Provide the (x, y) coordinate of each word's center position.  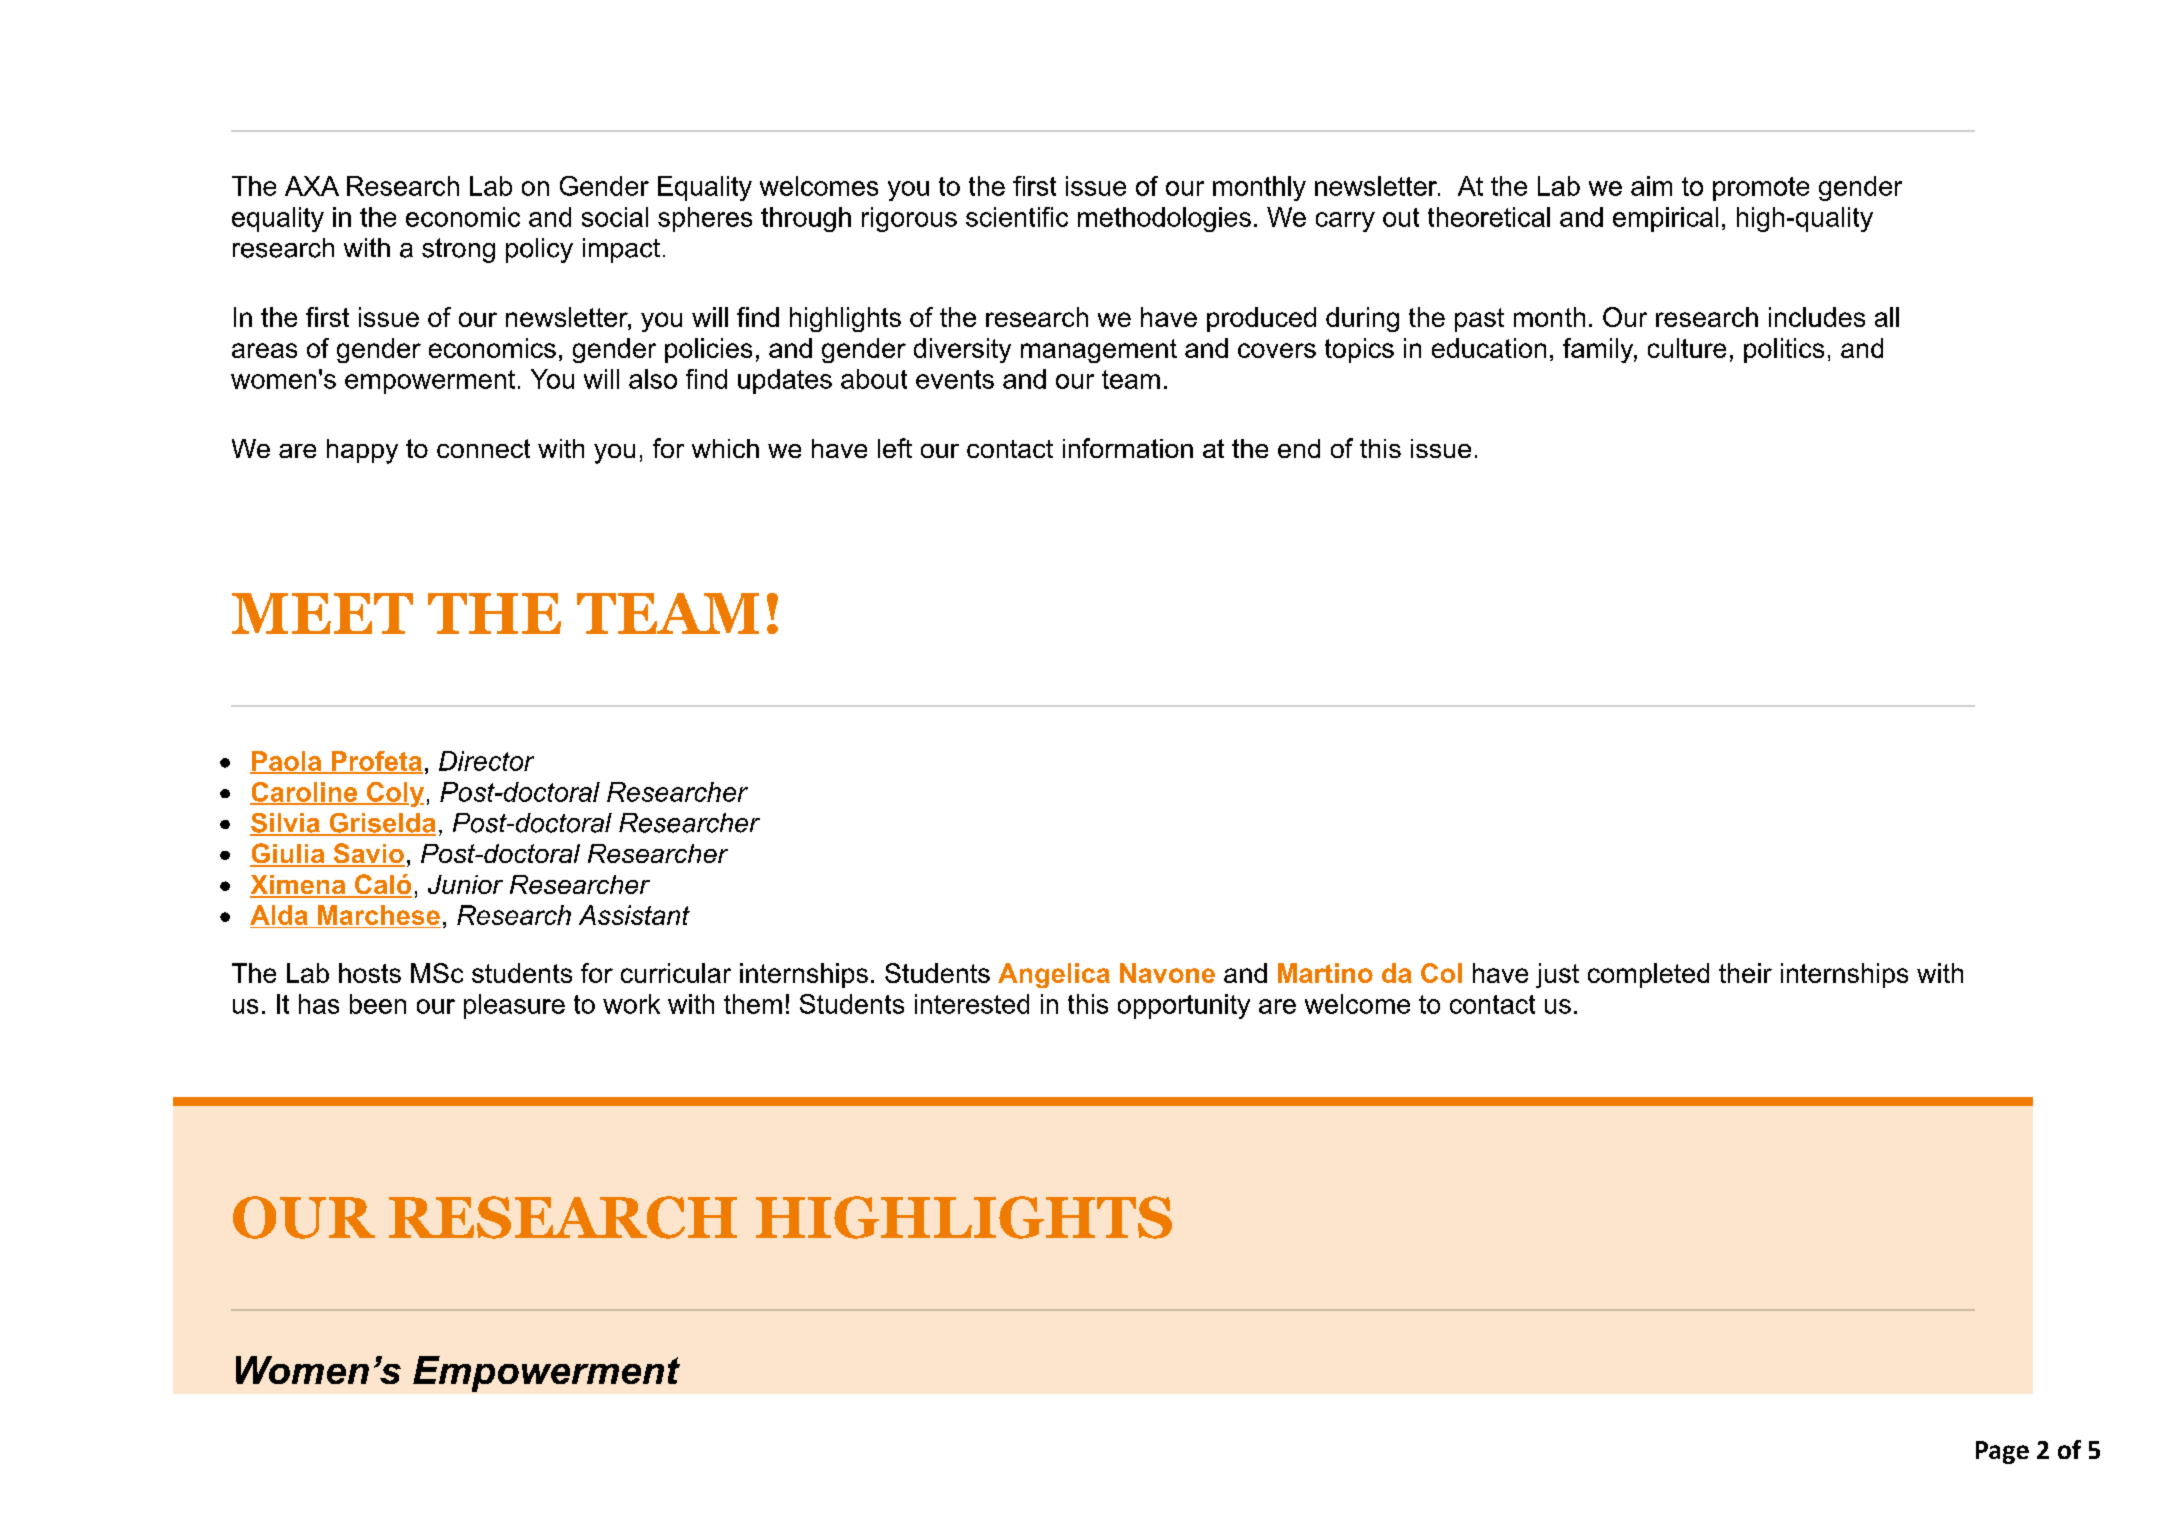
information (1128, 448)
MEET (322, 613)
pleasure (514, 1006)
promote (1761, 189)
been (378, 1004)
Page (2002, 1452)
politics (1784, 350)
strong (458, 250)
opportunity (1184, 1006)
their (1745, 973)
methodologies (1164, 219)
